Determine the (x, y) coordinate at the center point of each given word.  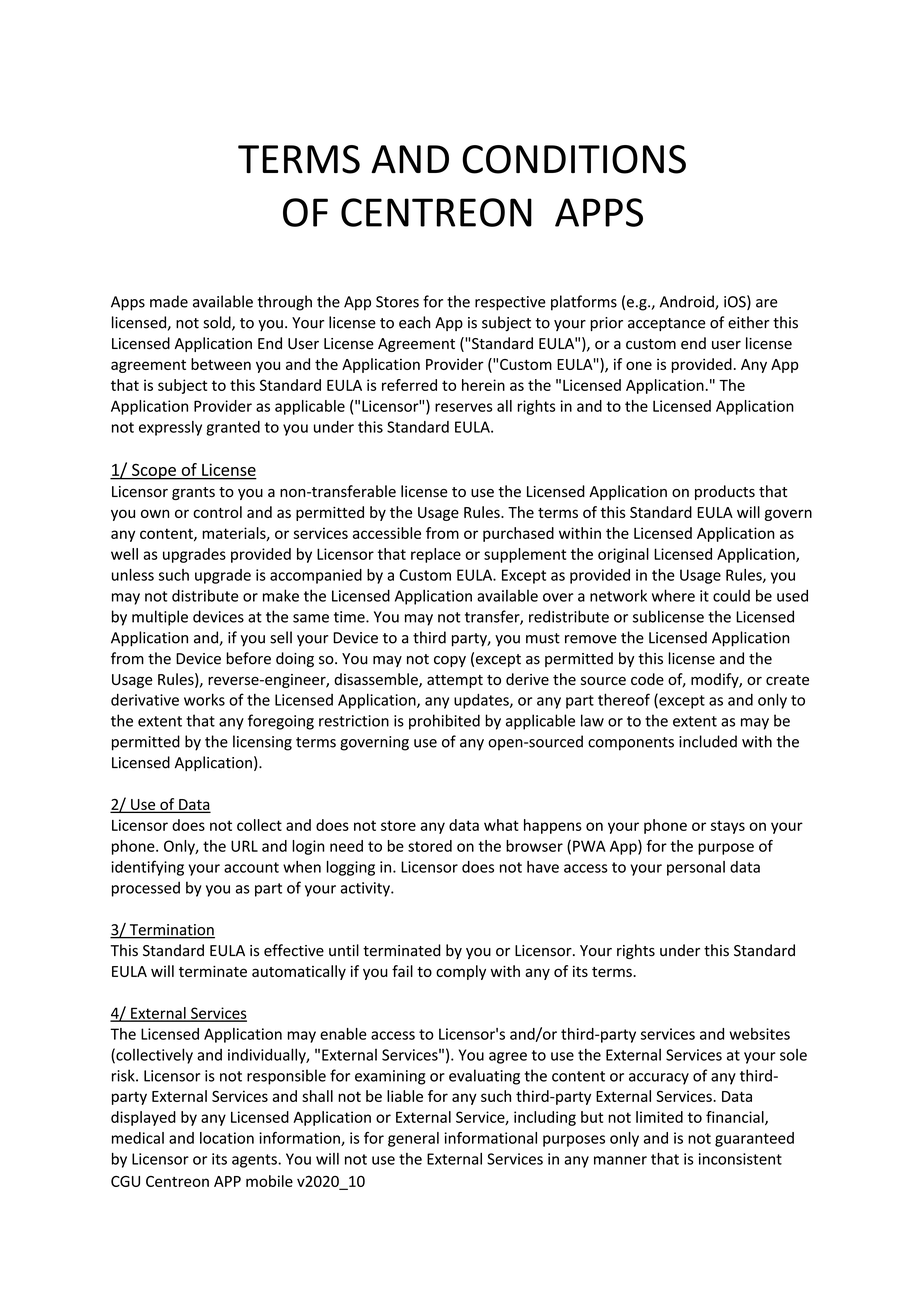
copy (450, 661)
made (169, 301)
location (227, 1138)
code (647, 679)
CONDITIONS (574, 159)
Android (688, 302)
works (204, 699)
